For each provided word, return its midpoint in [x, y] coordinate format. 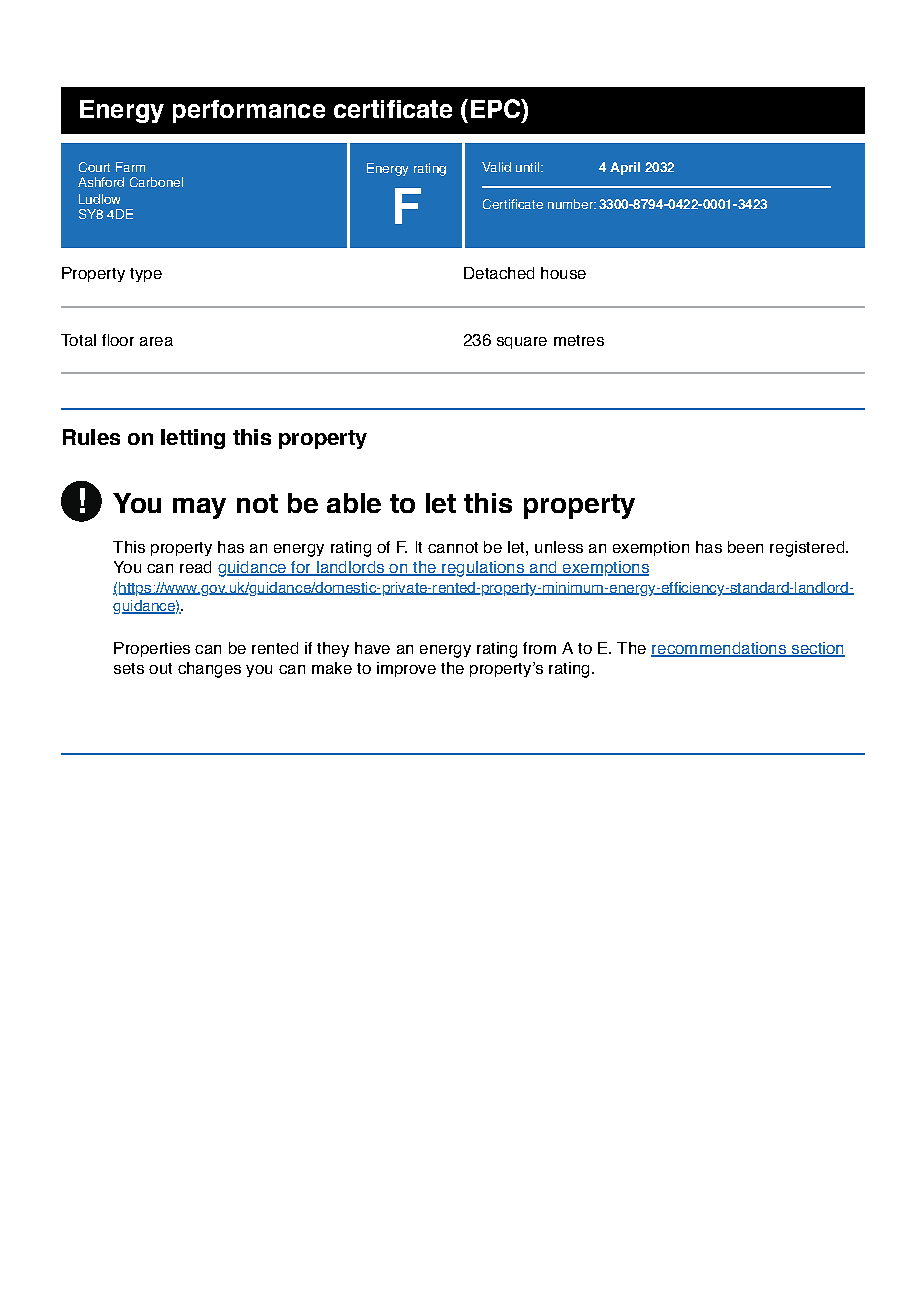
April [625, 168]
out [160, 668]
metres [579, 340]
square [522, 343]
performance [249, 111]
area [156, 341]
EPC [497, 108]
